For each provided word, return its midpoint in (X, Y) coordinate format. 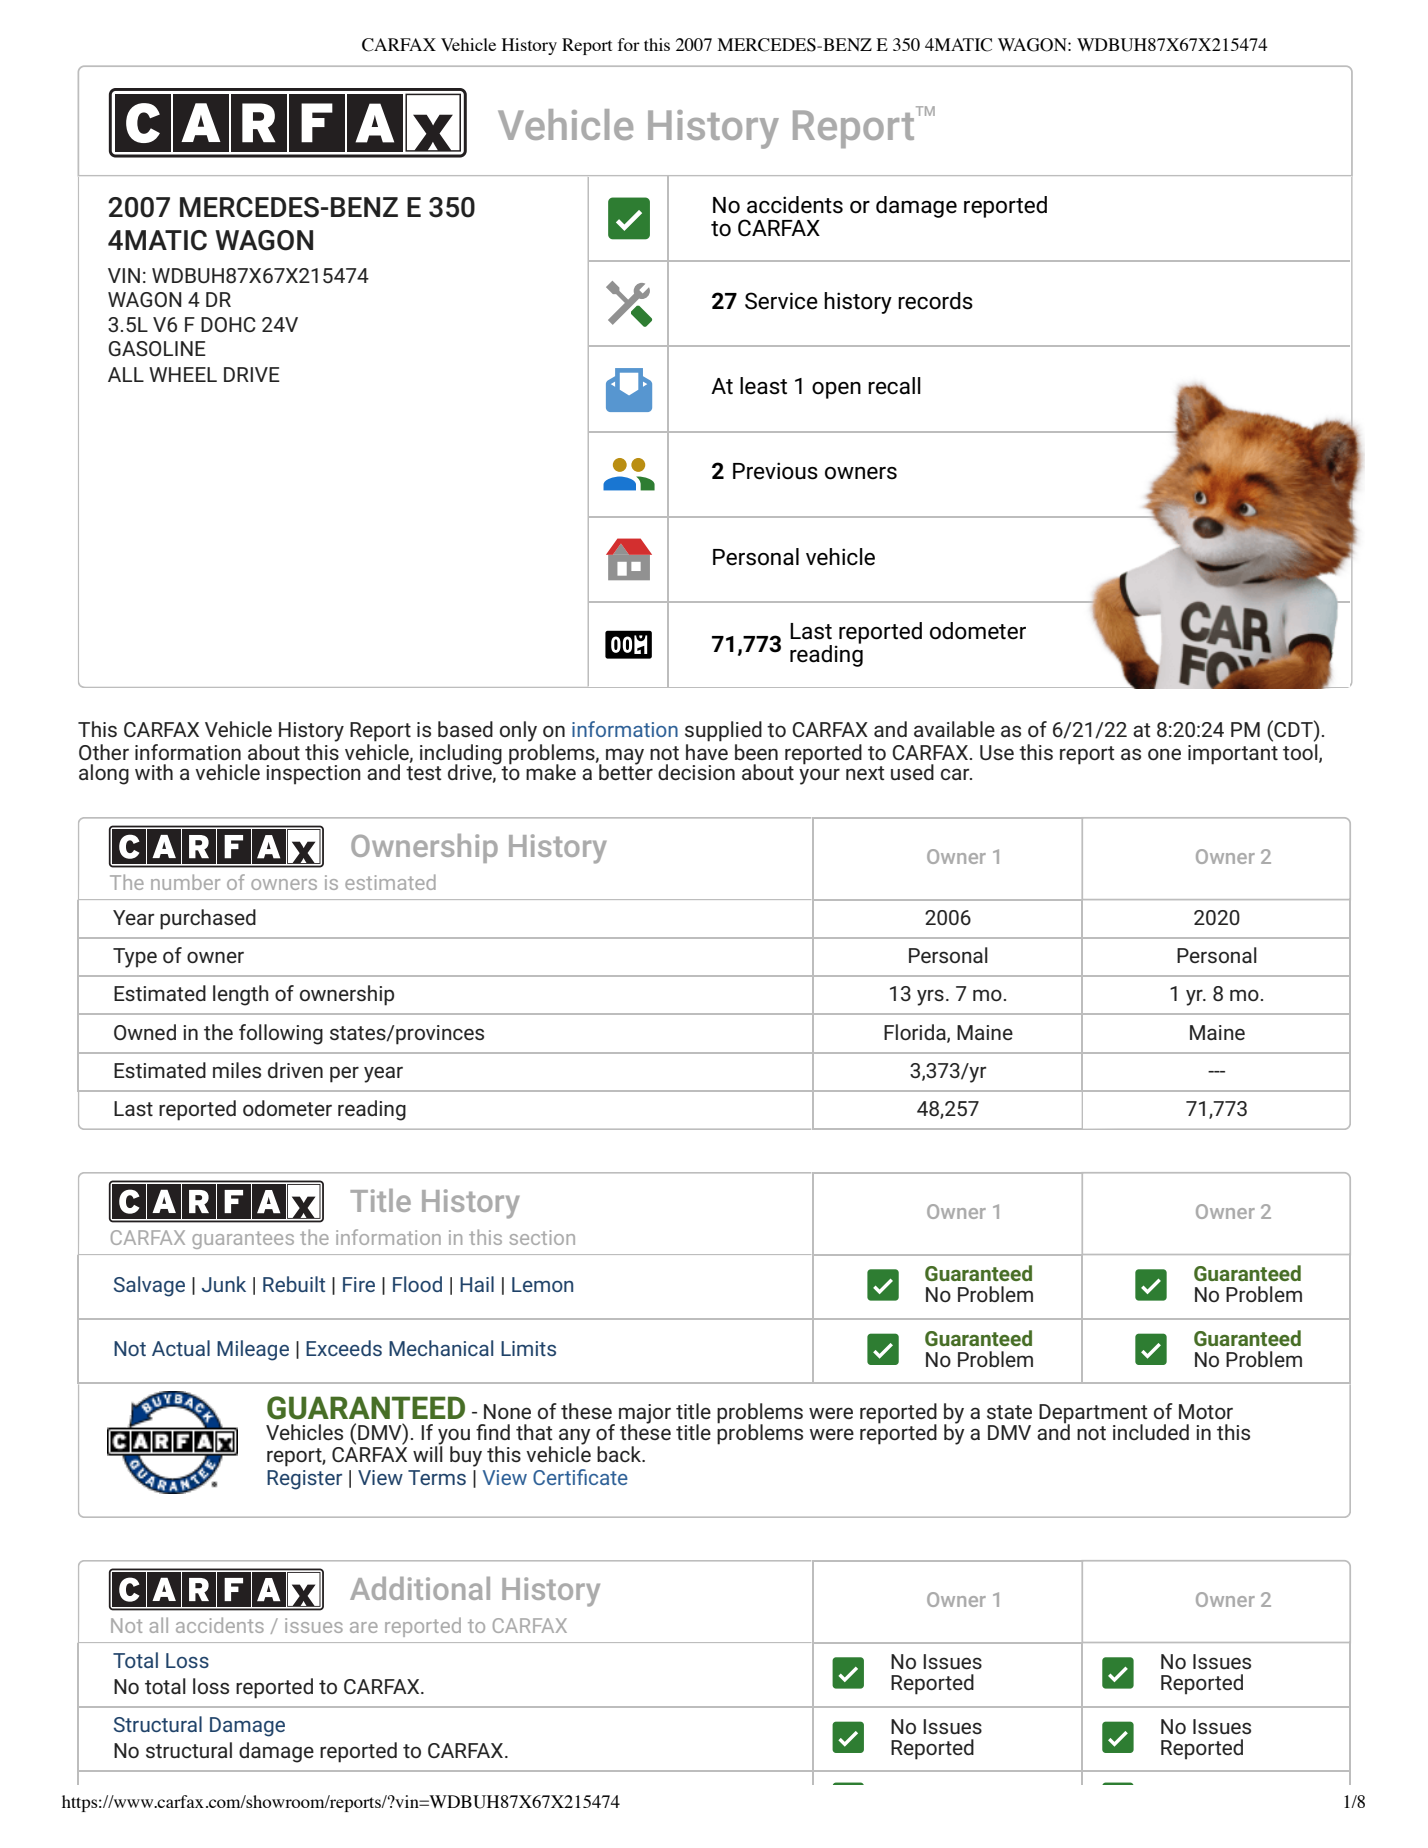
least (763, 386)
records (935, 301)
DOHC (228, 324)
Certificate (580, 1477)
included (1151, 1432)
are (364, 1627)
